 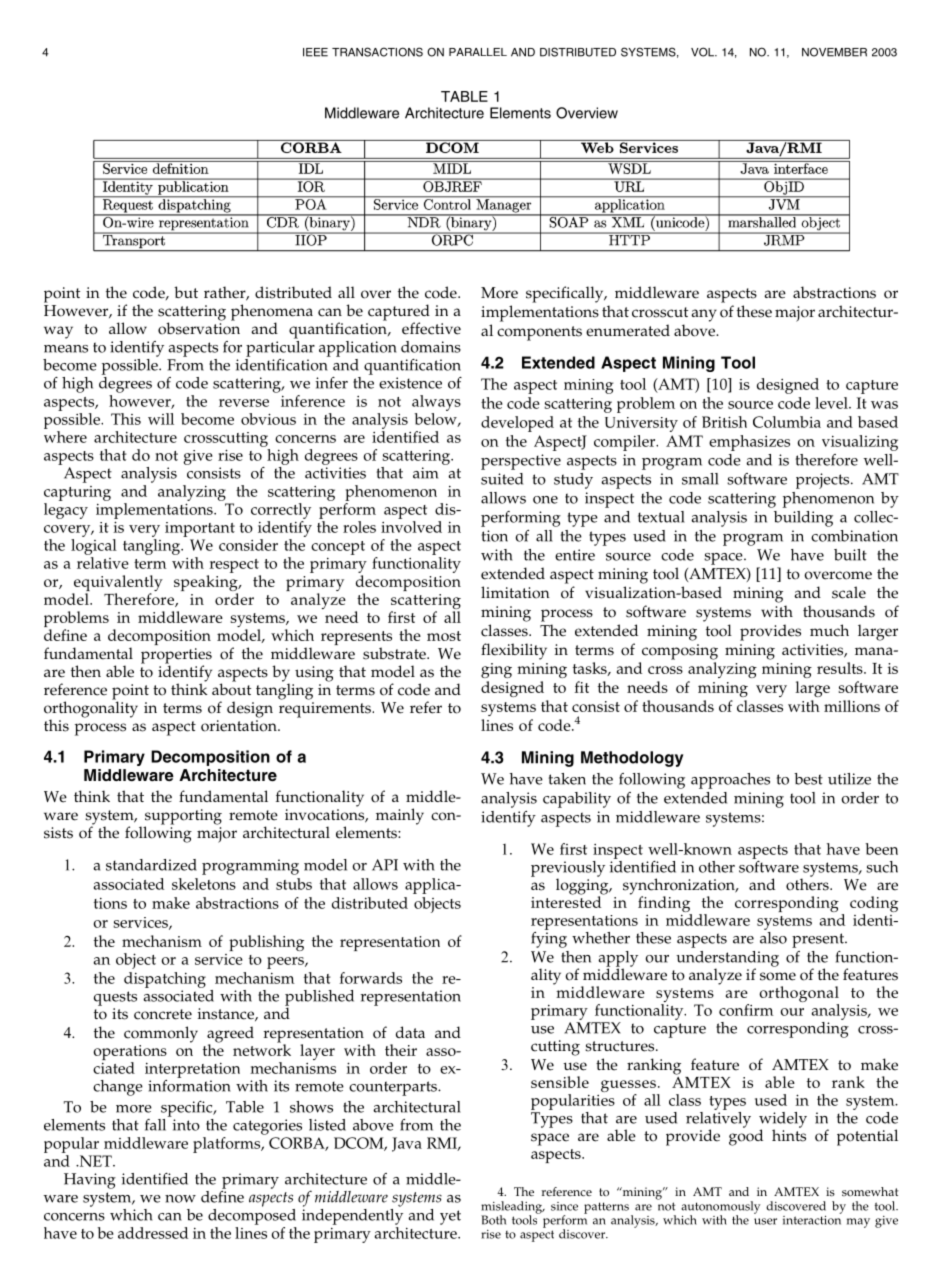 What do you see at coordinates (834, 52) in the screenshot?
I see `NOVEMBER` at bounding box center [834, 52].
